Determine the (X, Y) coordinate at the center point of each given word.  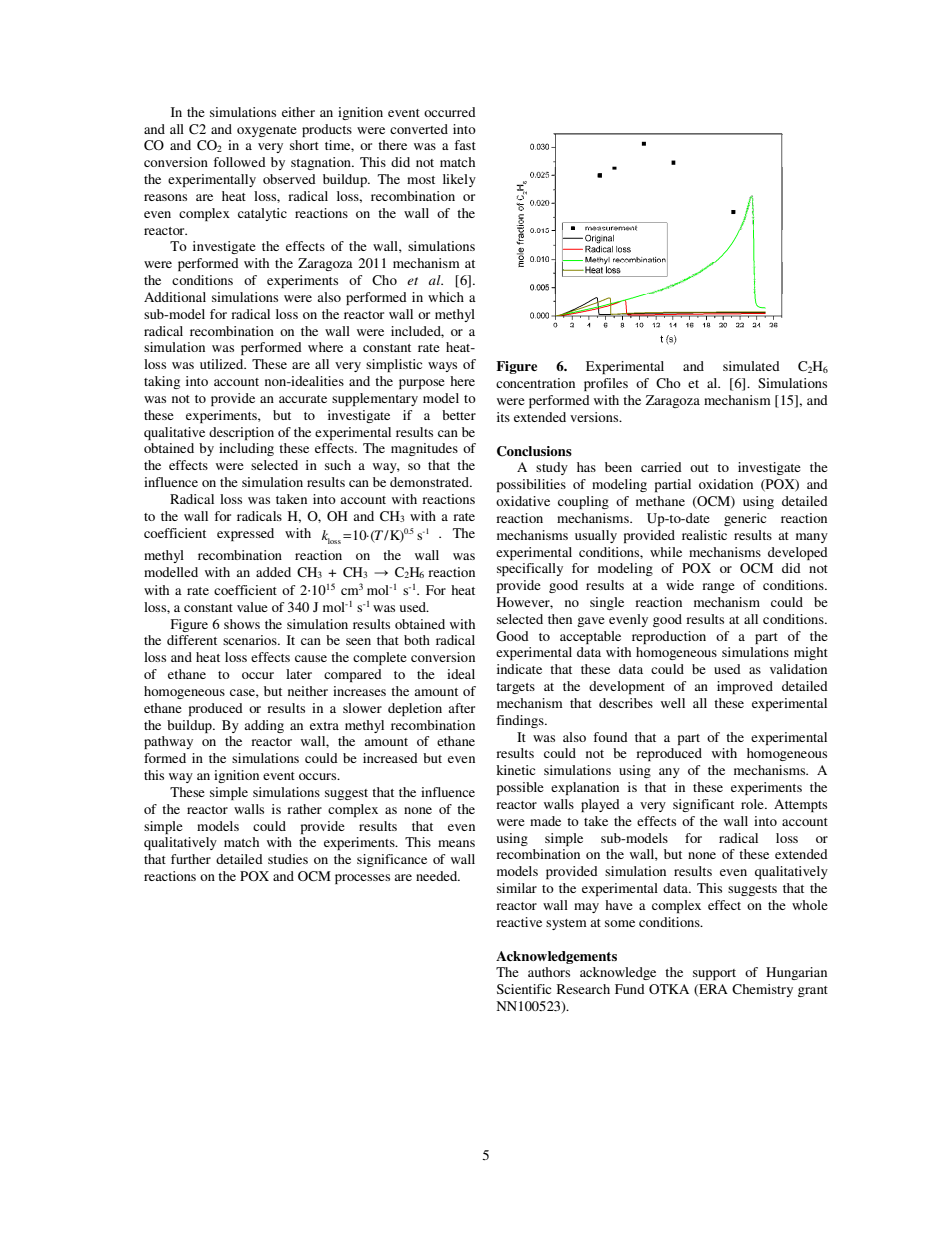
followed (239, 162)
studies (288, 859)
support (714, 974)
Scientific (524, 989)
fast (465, 145)
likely (459, 180)
